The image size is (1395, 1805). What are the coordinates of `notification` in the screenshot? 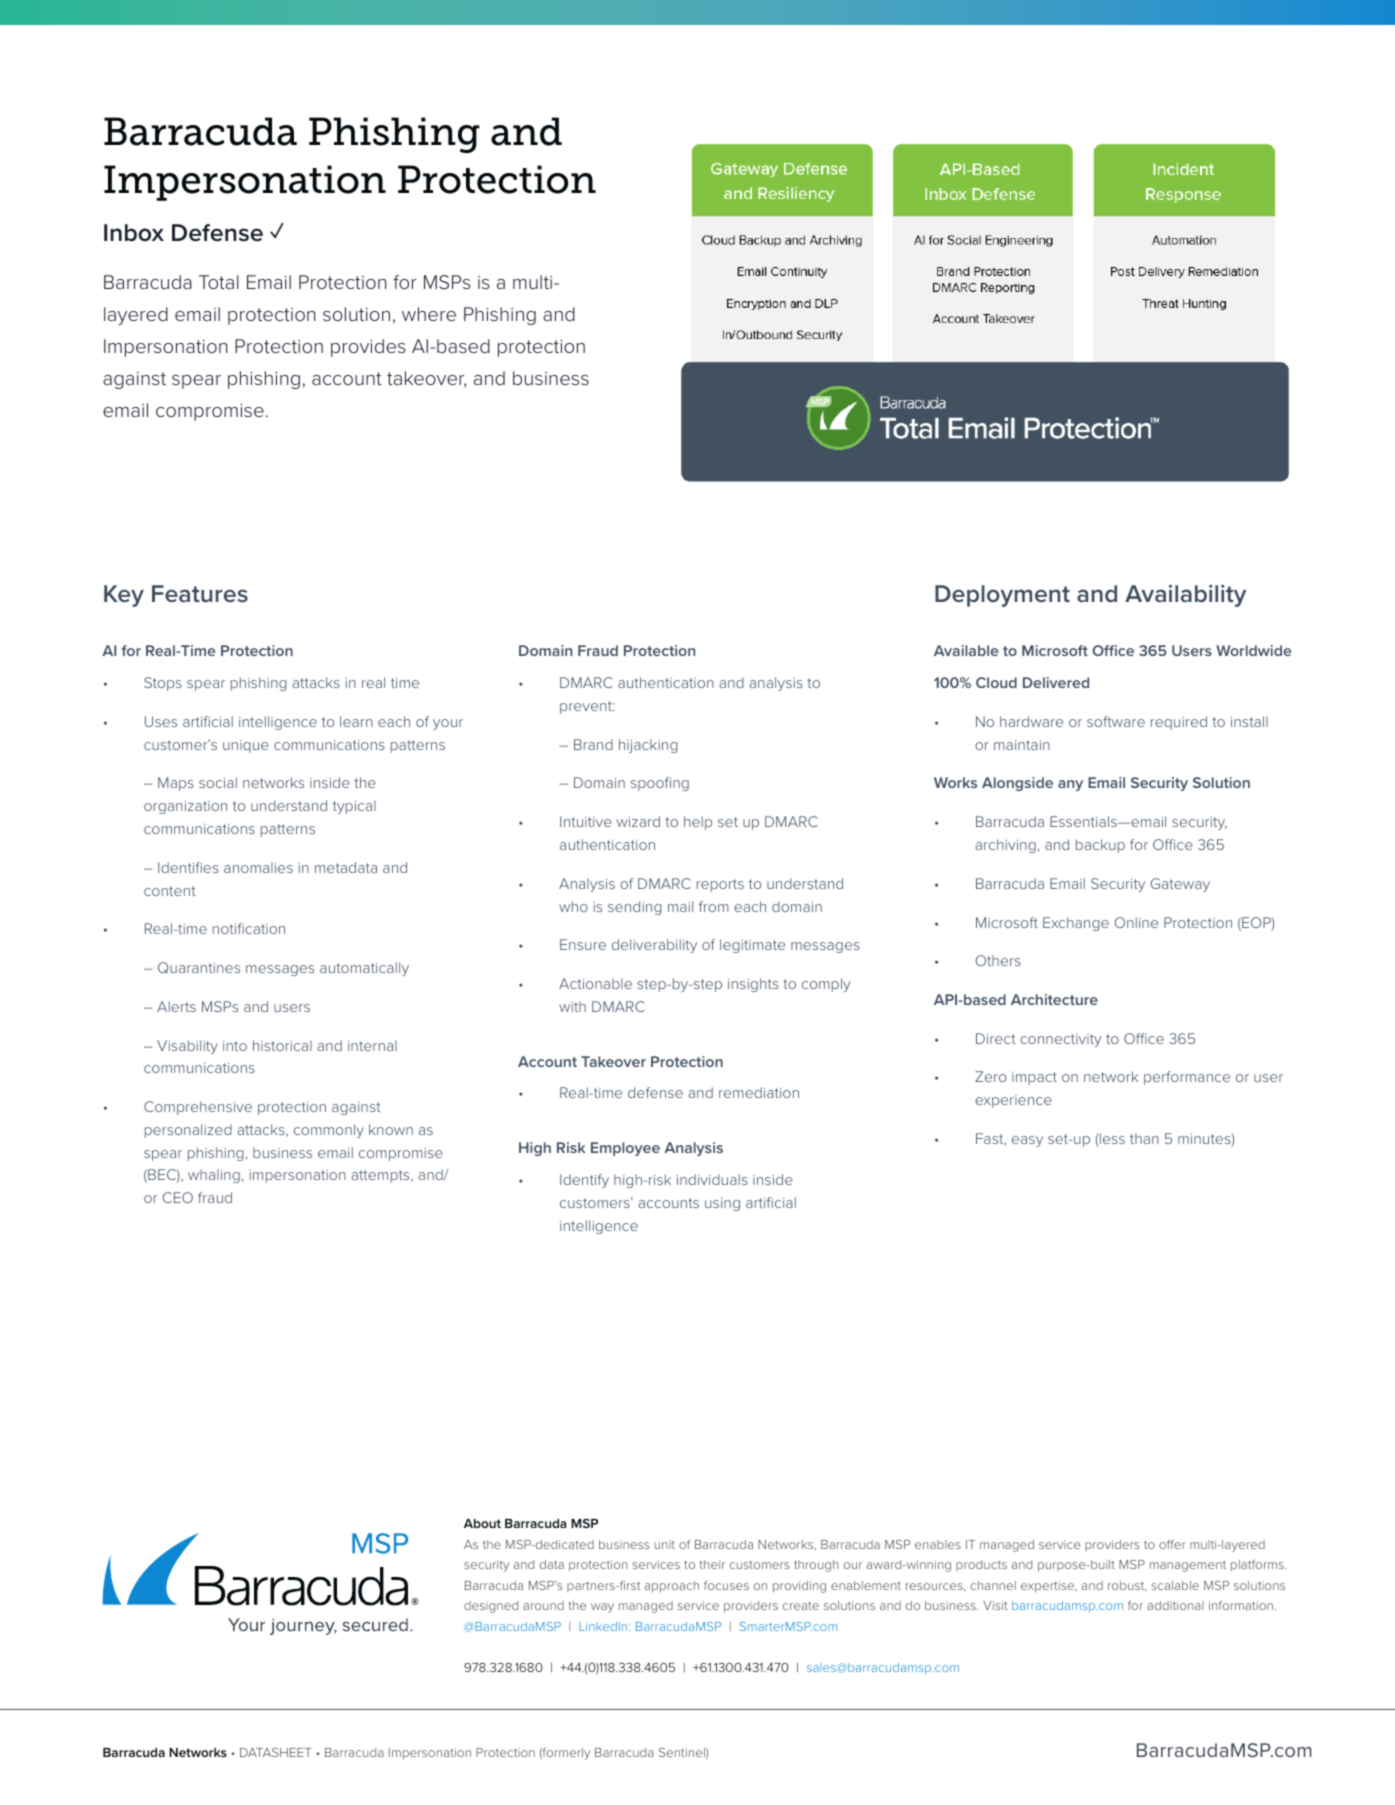 It's located at (249, 928).
